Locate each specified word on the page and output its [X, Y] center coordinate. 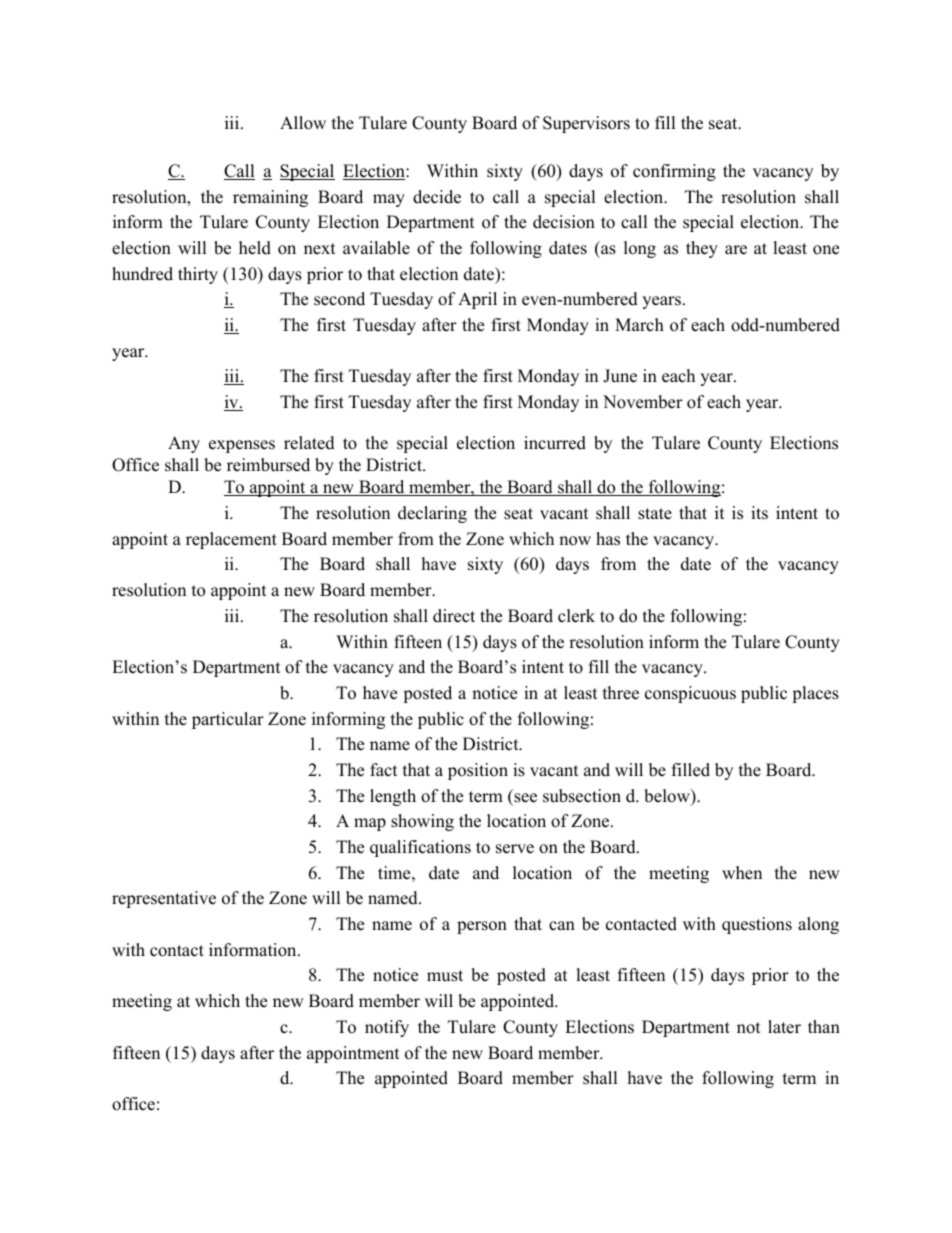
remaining [270, 198]
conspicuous [690, 694]
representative [164, 899]
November [643, 402]
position [478, 771]
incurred [555, 443]
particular [228, 720]
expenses [242, 446]
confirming [674, 172]
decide [437, 197]
